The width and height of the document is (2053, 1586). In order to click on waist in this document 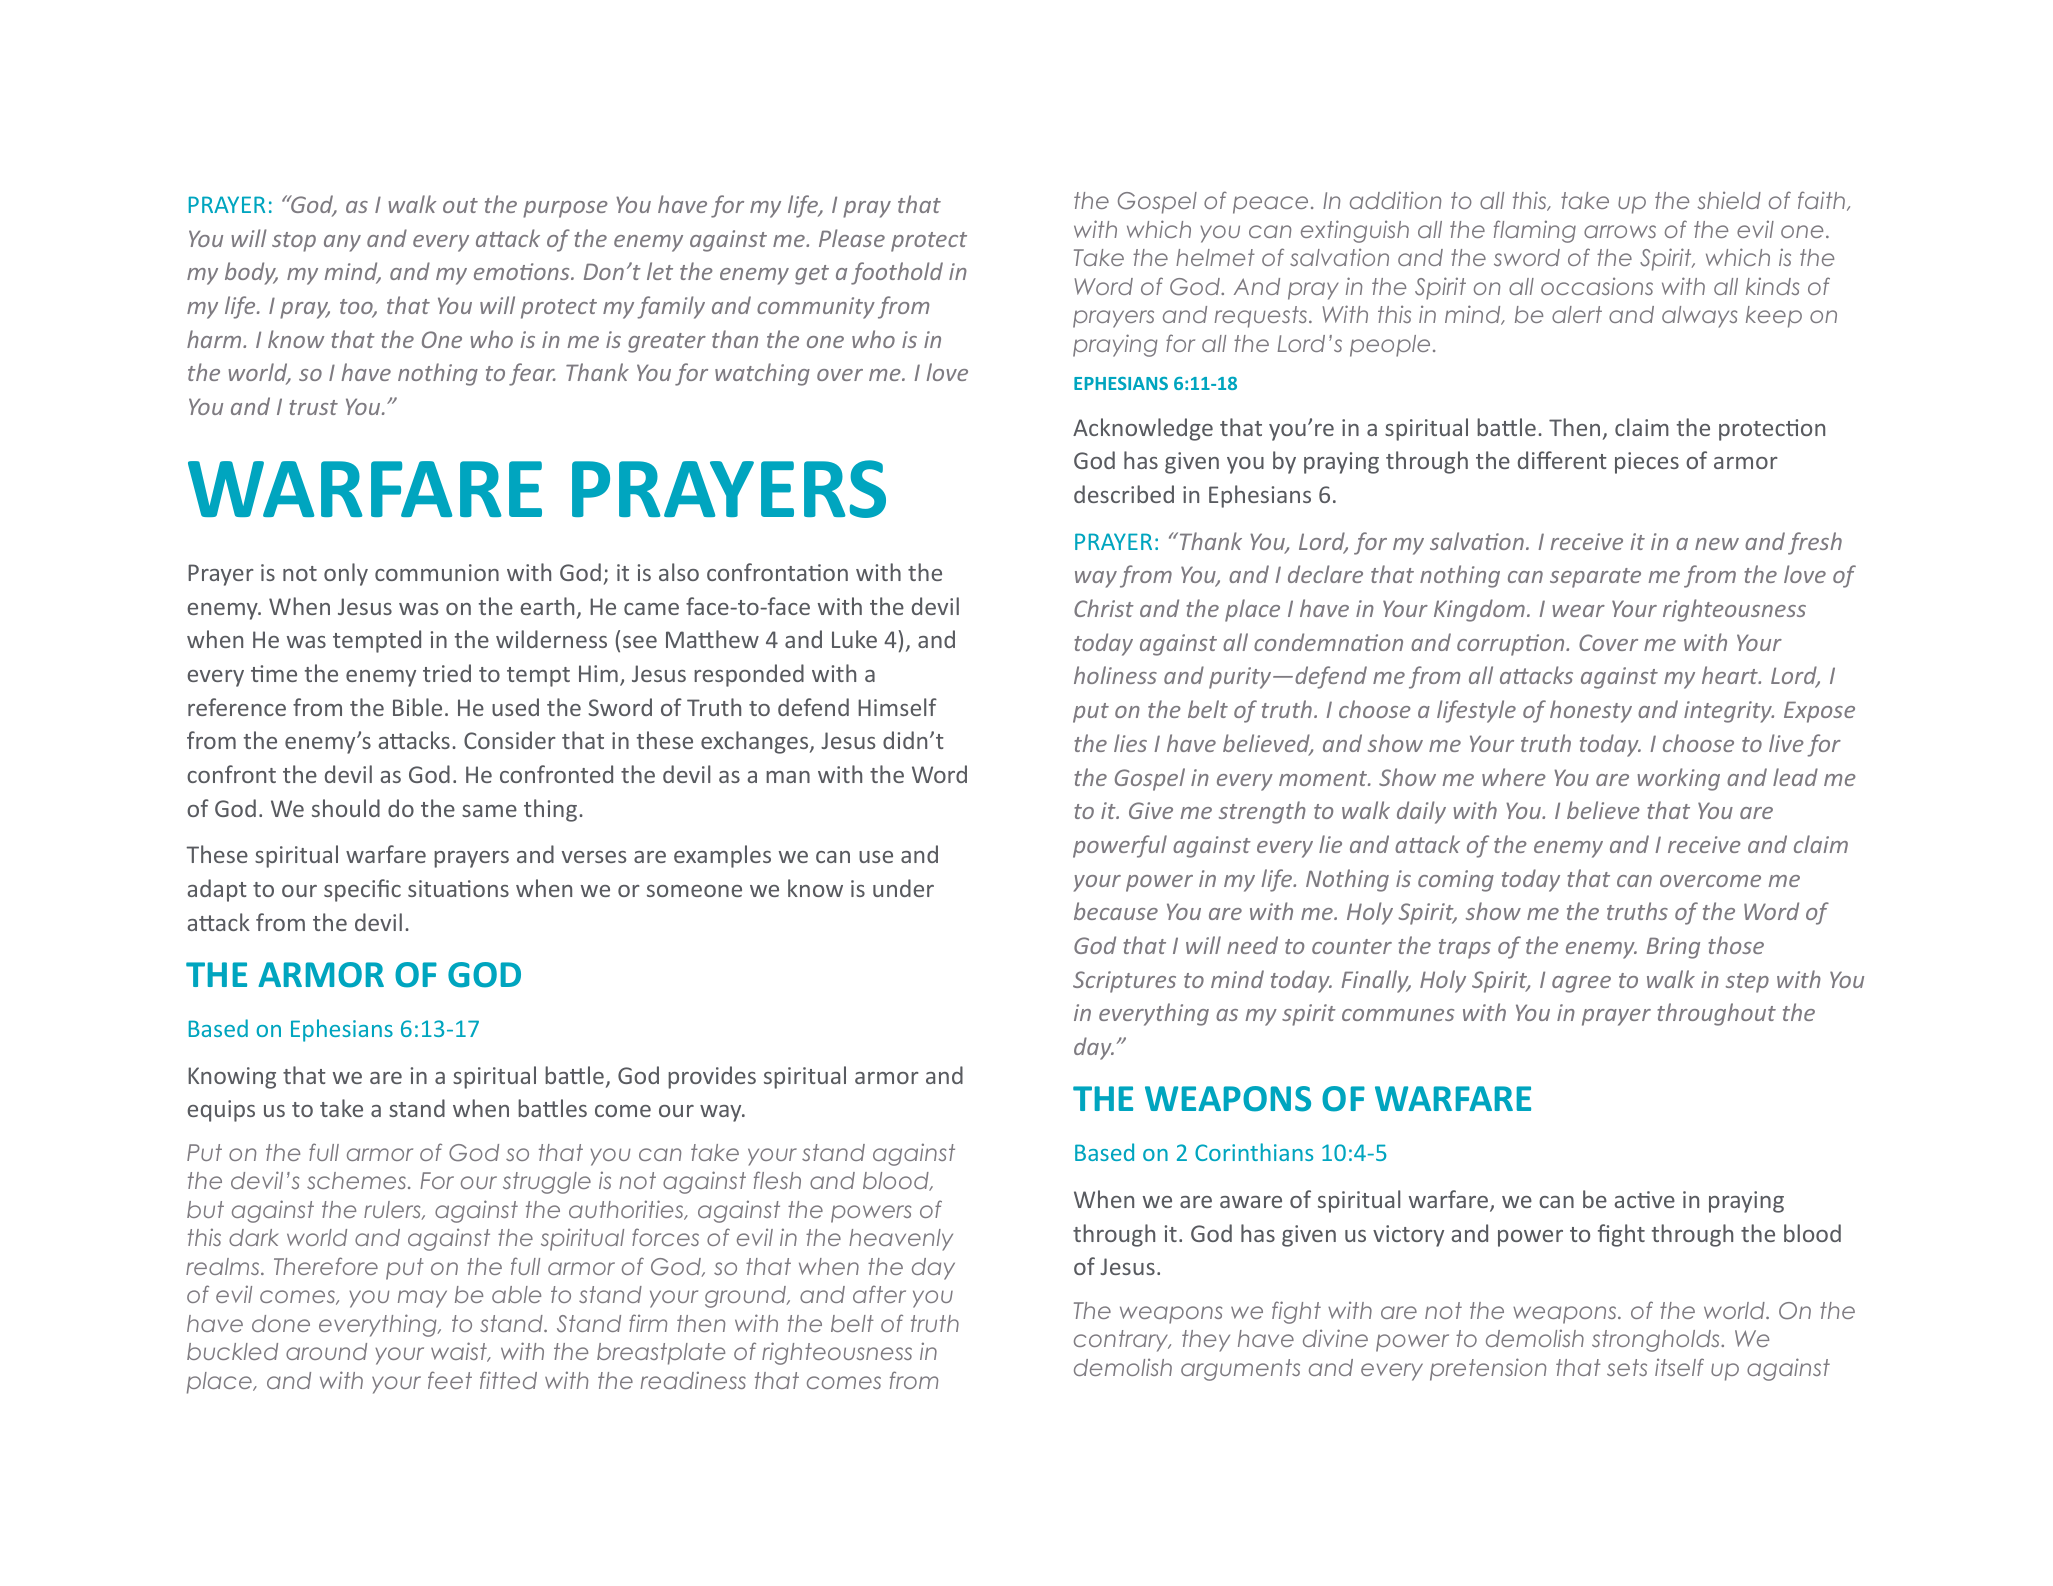, I will do `click(460, 1352)`.
